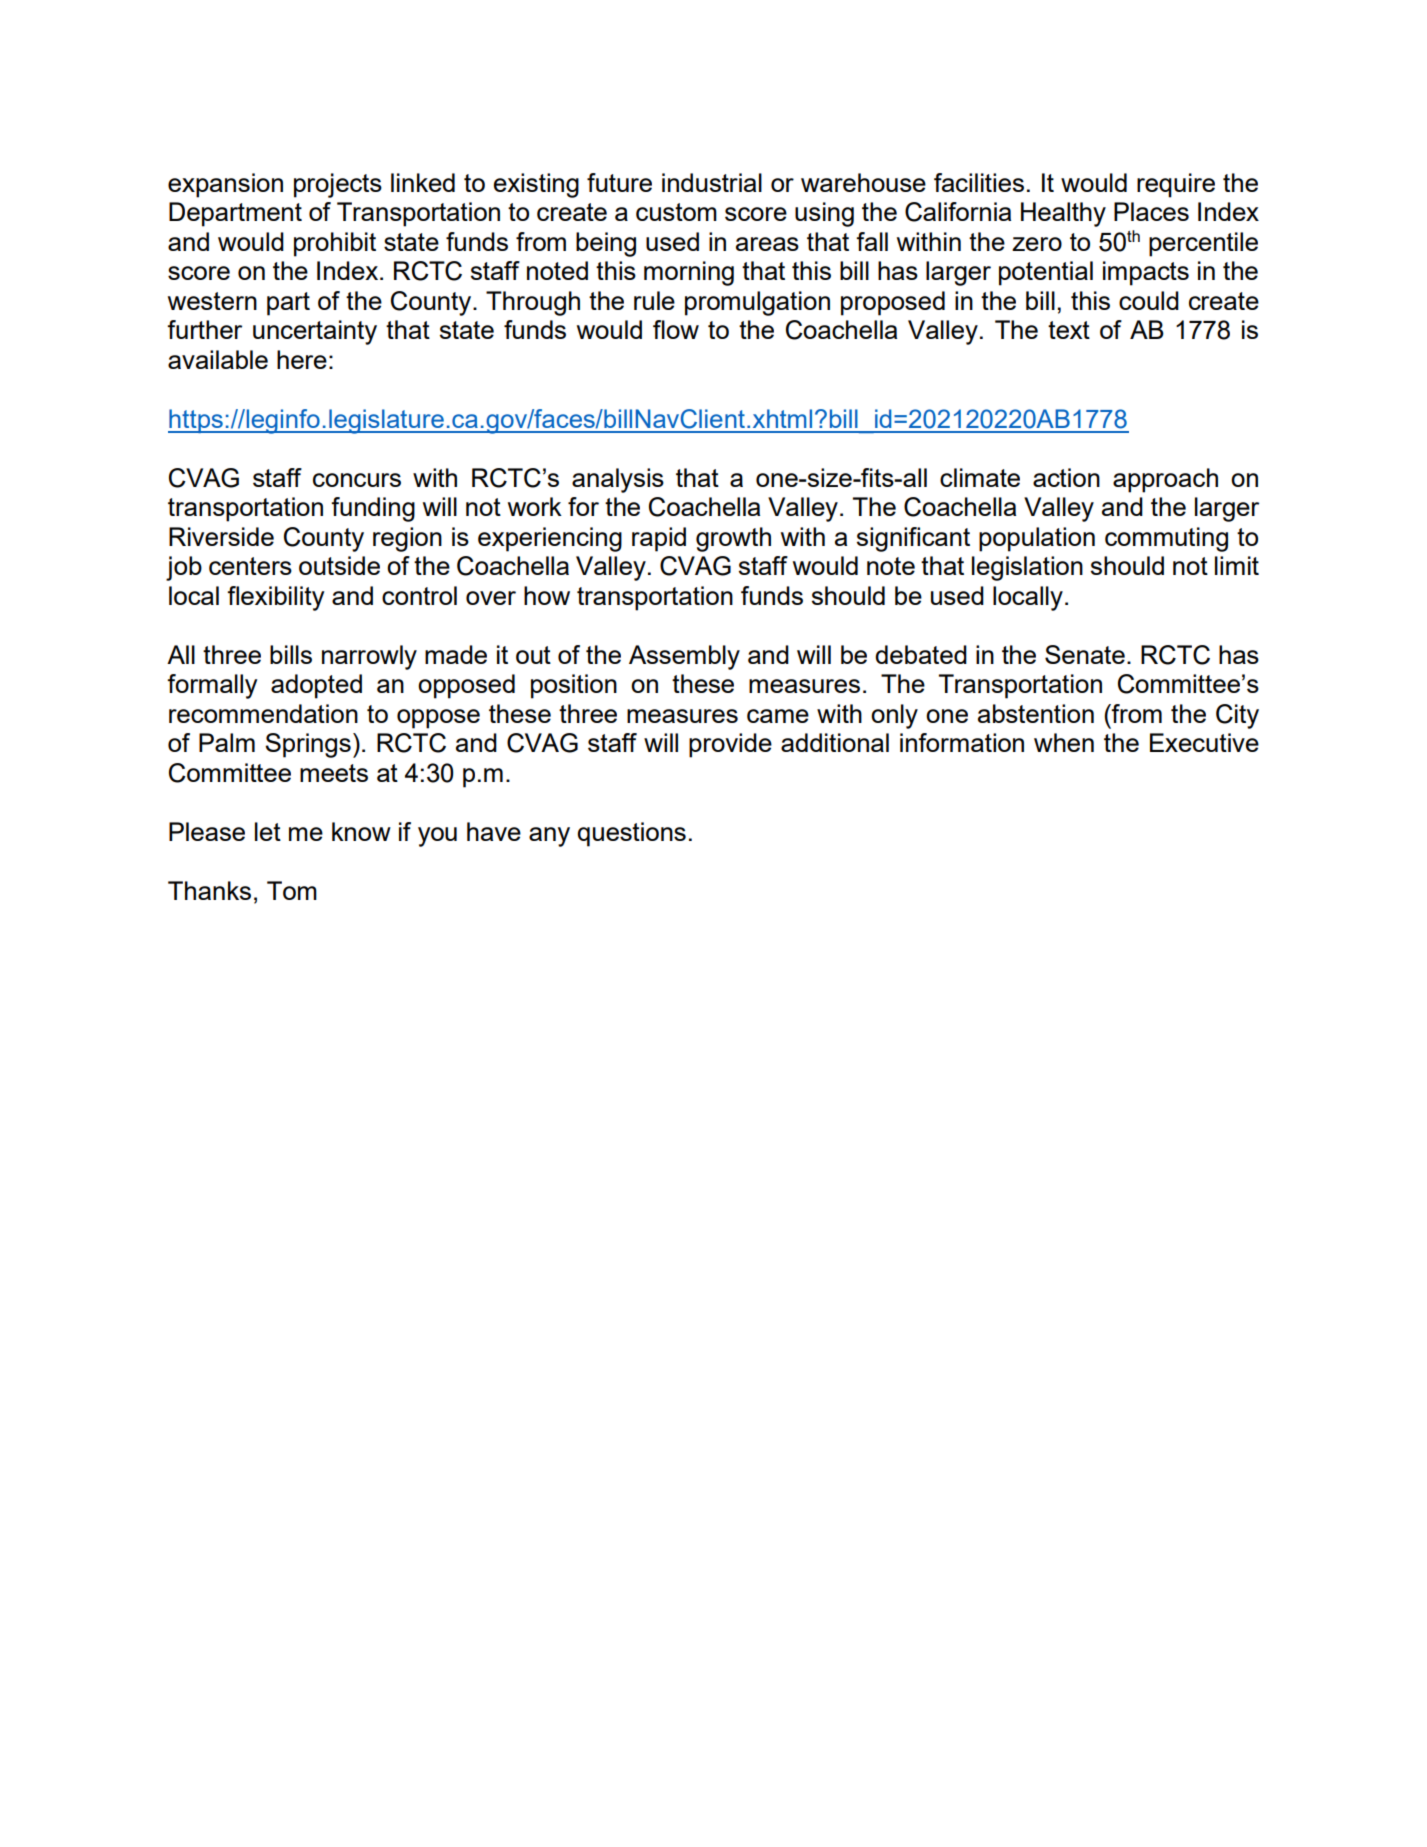  I want to click on Thanks, so click(209, 890).
